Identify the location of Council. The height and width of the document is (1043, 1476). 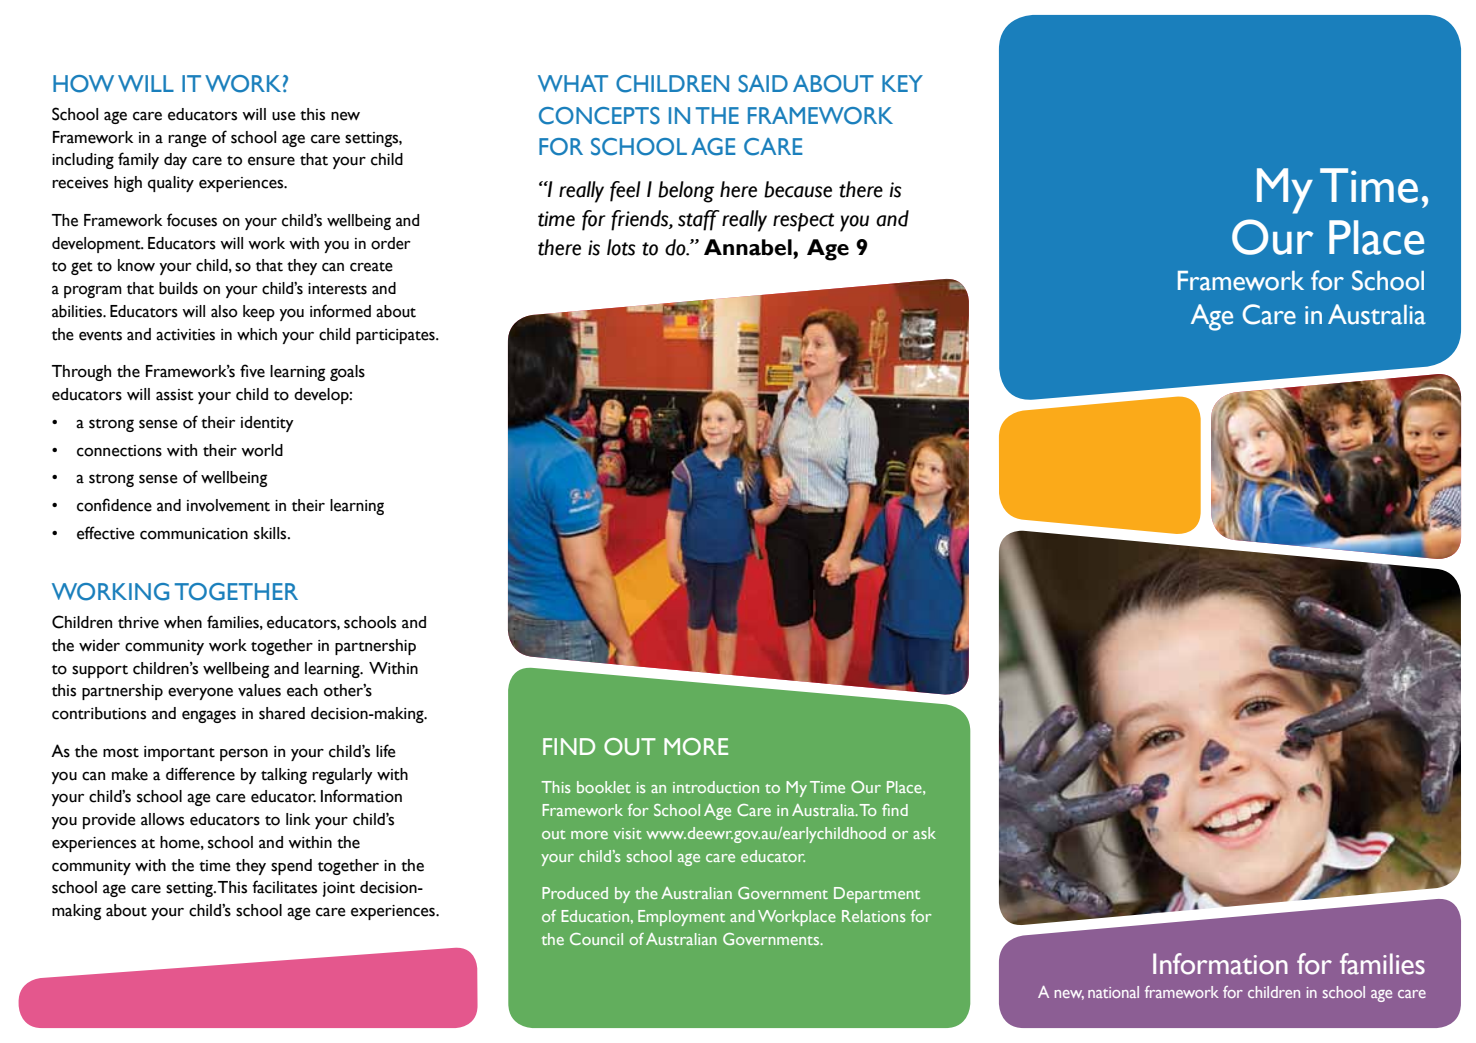
(596, 939).
